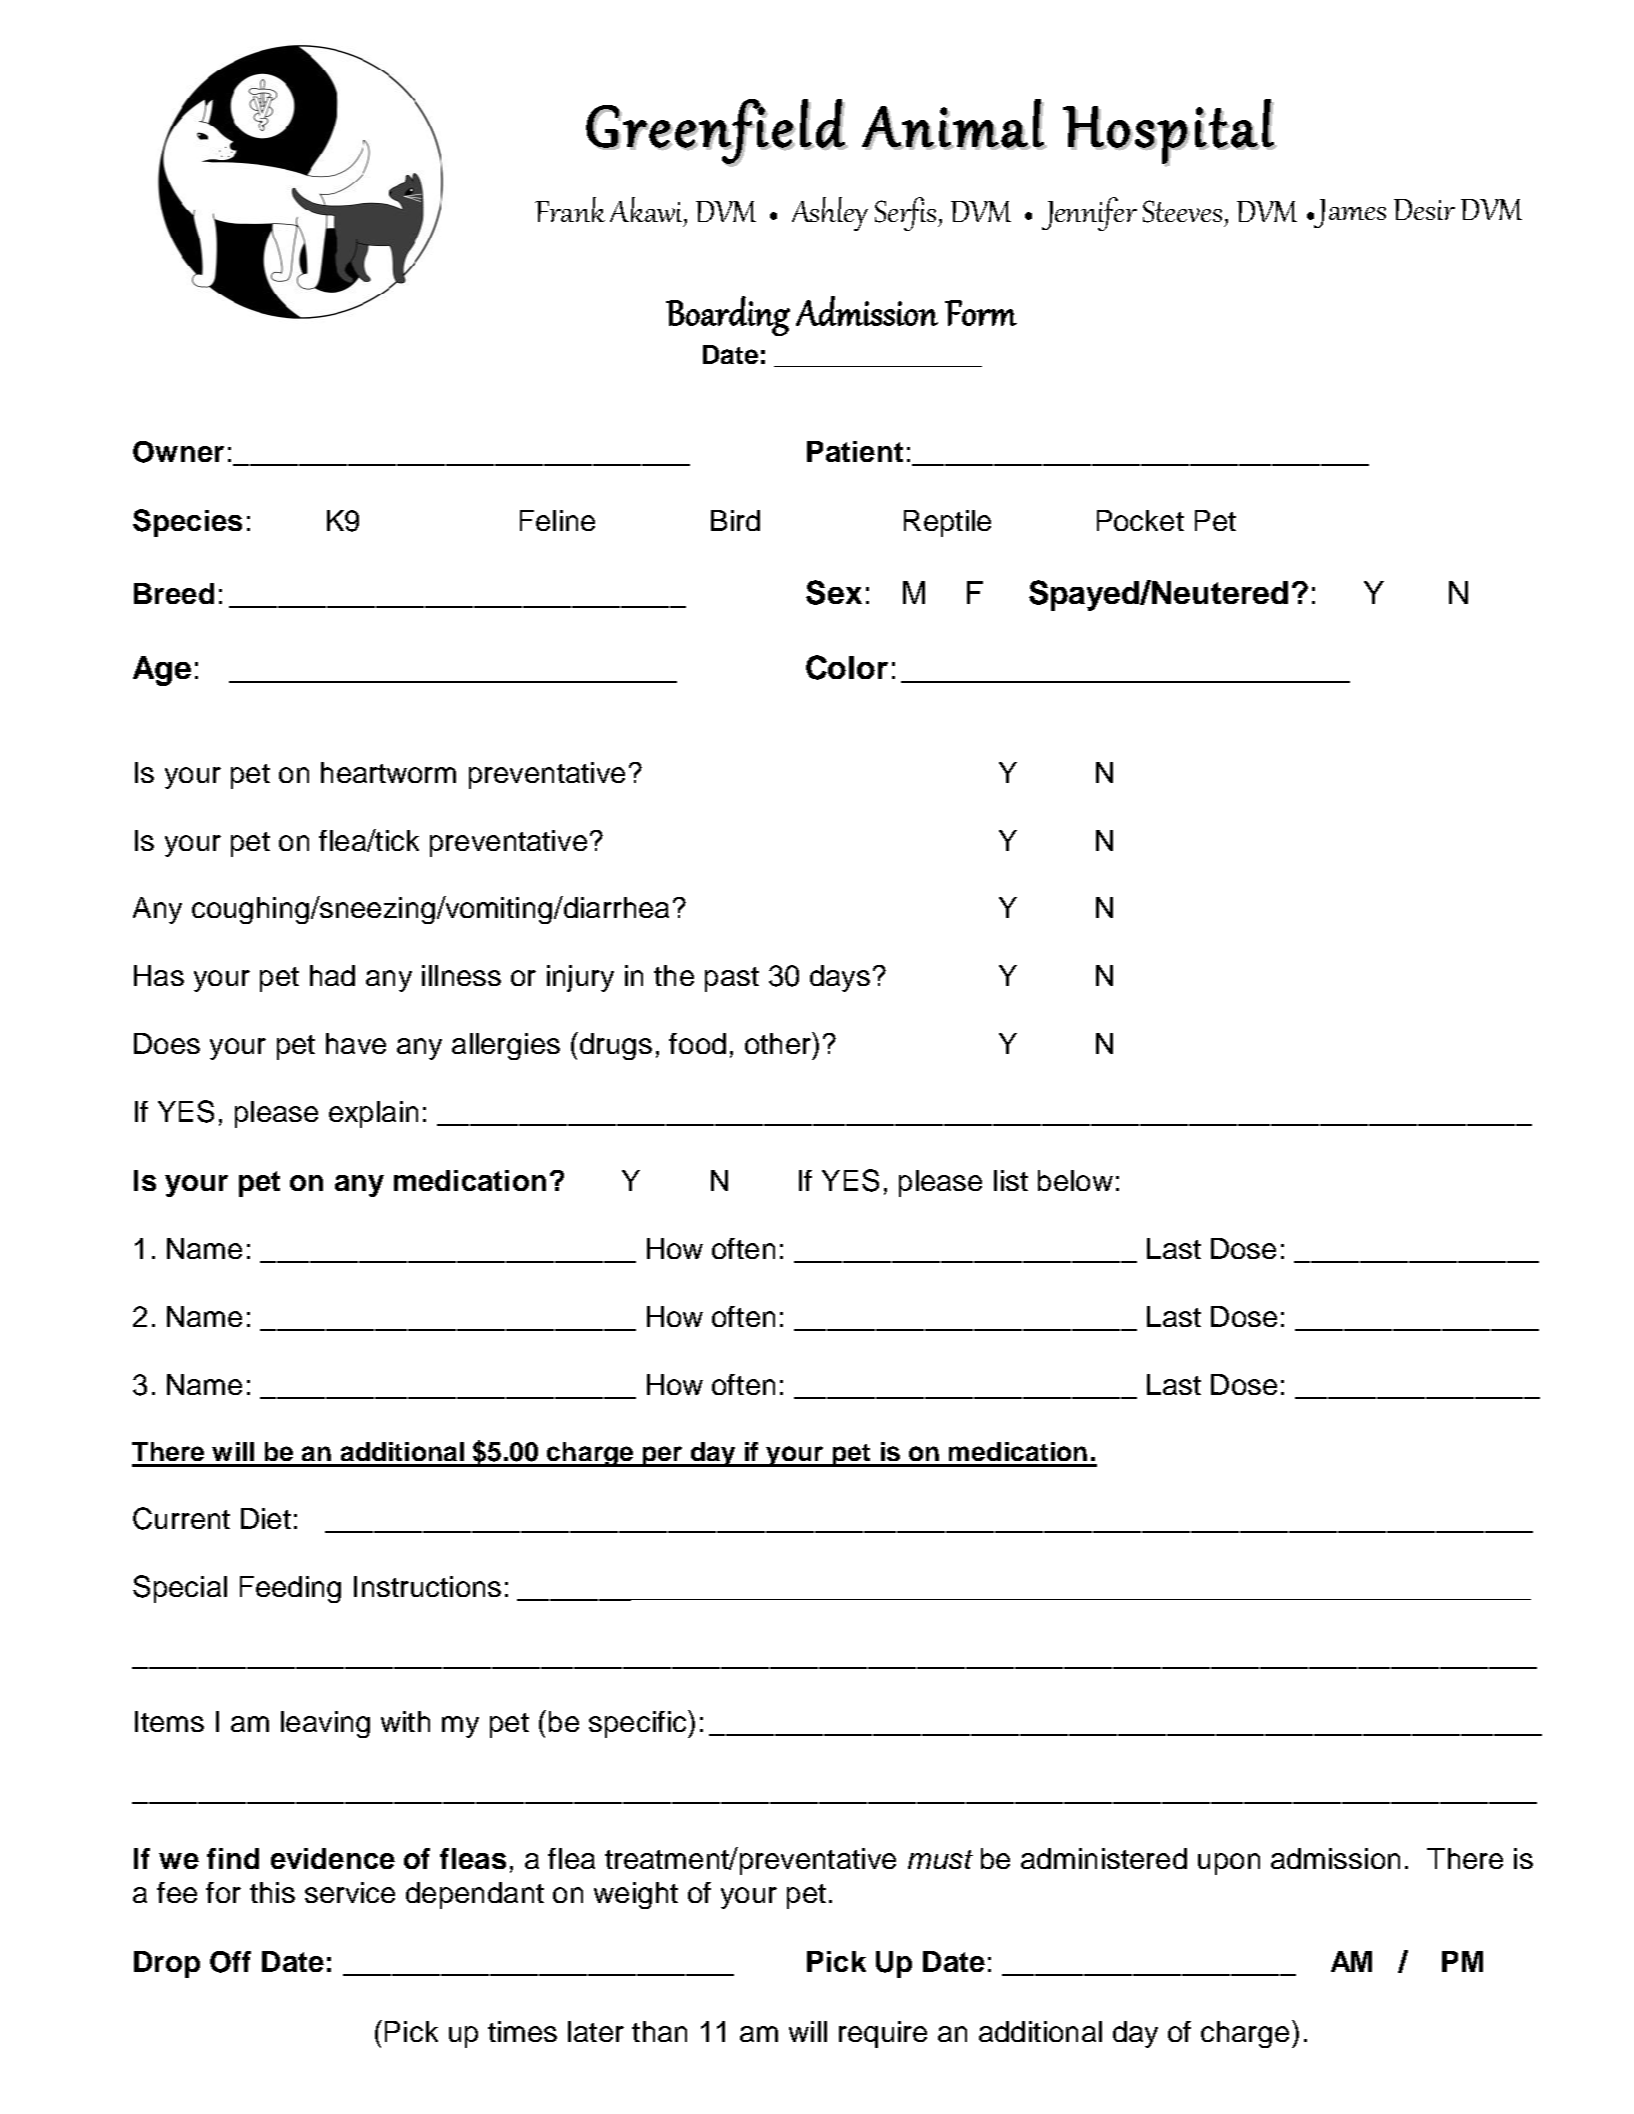  Describe the element at coordinates (662, 1456) in the image. I see `per` at that location.
